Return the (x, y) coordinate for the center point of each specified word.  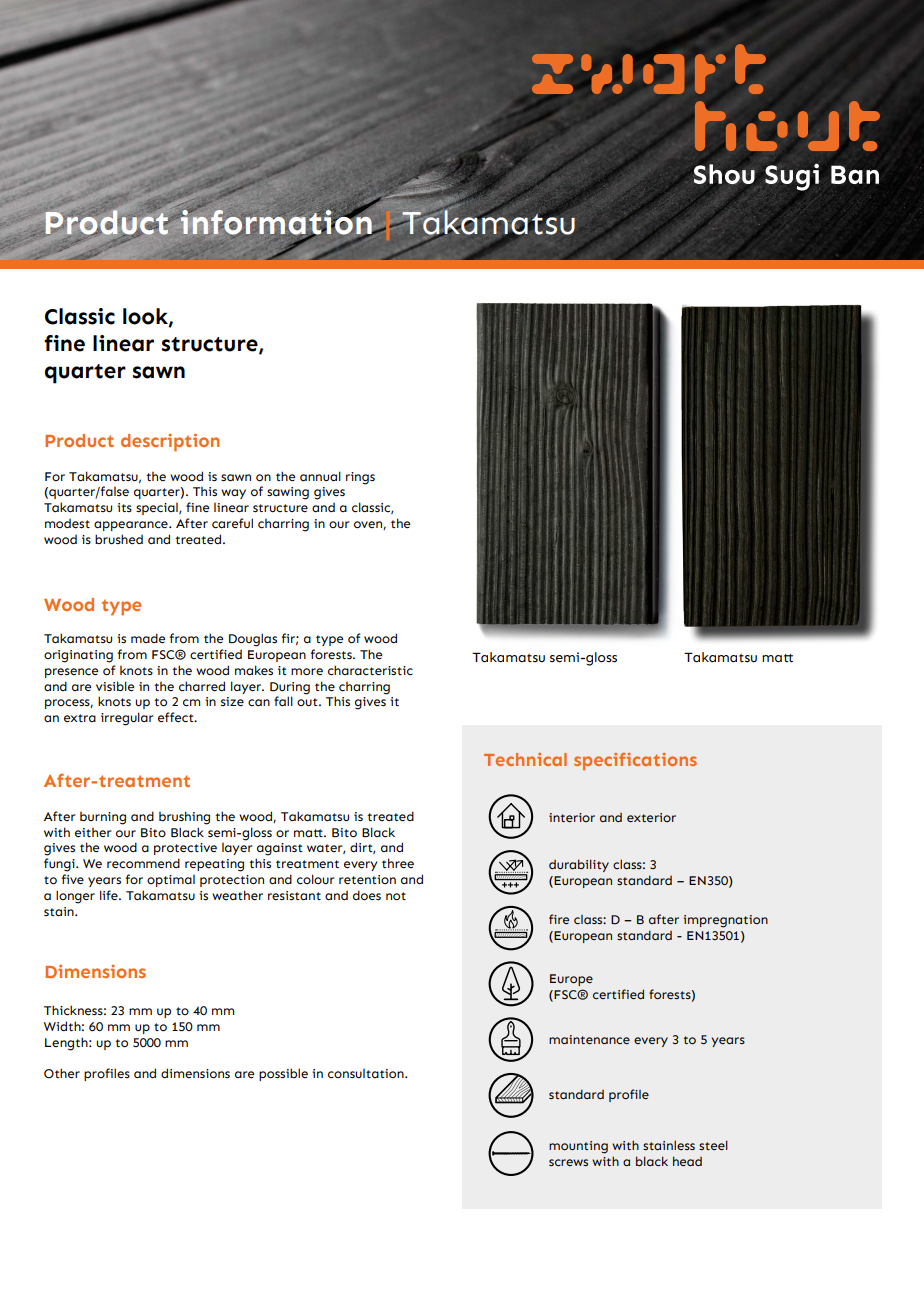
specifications (635, 761)
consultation (367, 1074)
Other (62, 1073)
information (276, 222)
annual (320, 476)
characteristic (370, 670)
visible (115, 686)
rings (360, 478)
